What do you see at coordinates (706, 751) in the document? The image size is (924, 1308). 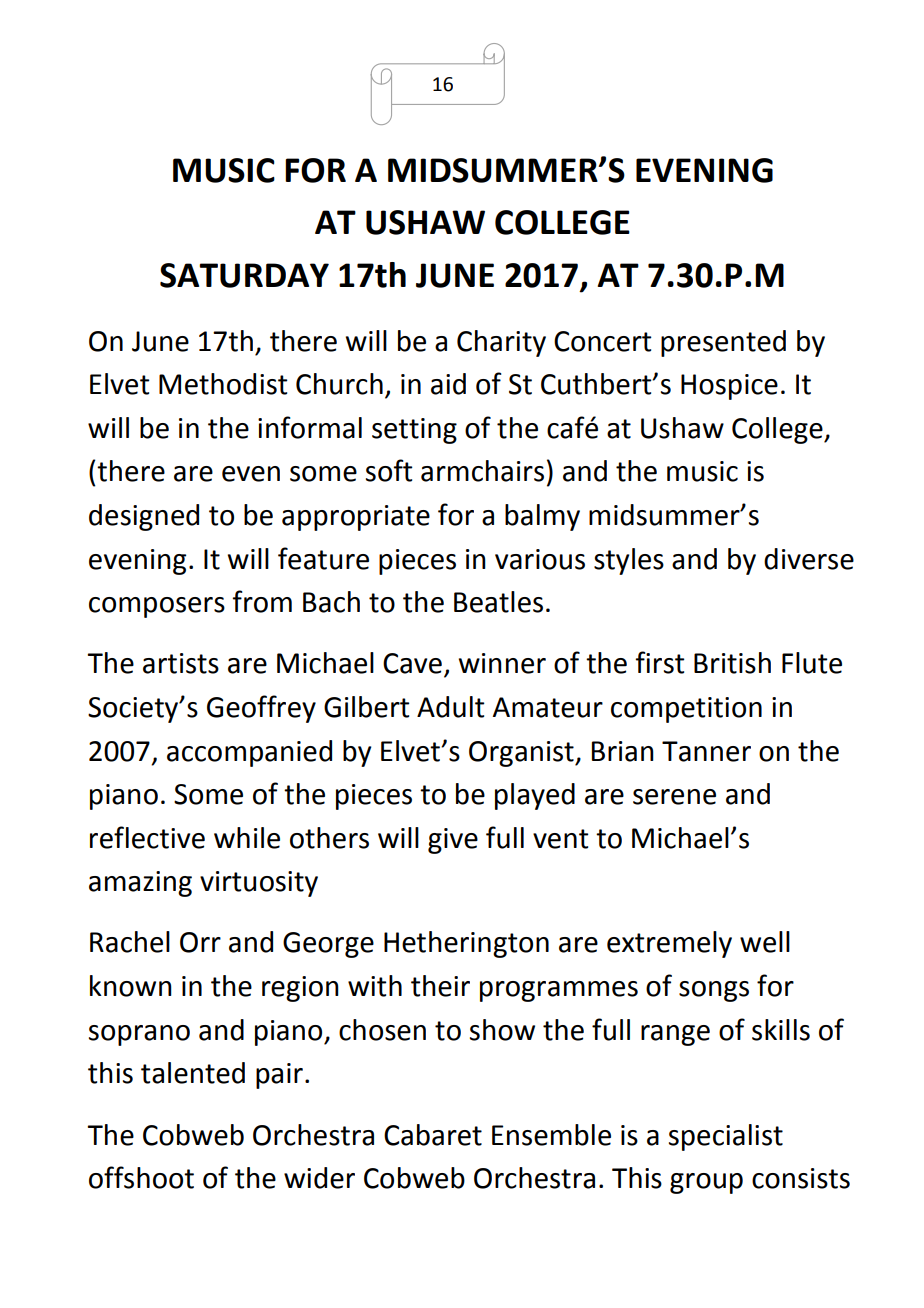 I see `Tanner` at bounding box center [706, 751].
